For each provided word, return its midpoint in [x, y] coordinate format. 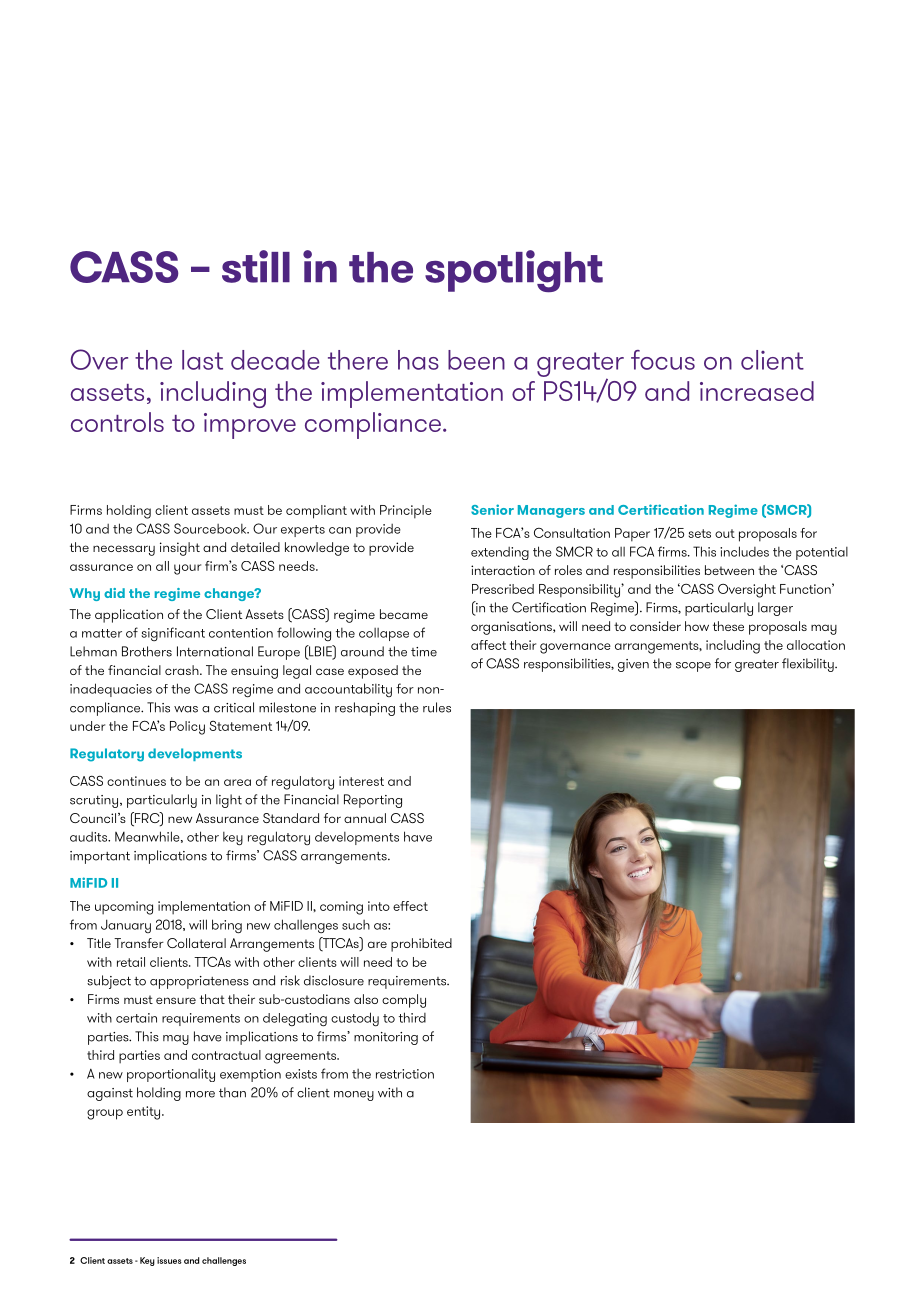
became [404, 614]
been [476, 360]
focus [663, 360]
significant [173, 634]
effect [410, 906]
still [256, 266]
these [728, 626]
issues [169, 1260]
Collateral [196, 943]
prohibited [421, 945]
